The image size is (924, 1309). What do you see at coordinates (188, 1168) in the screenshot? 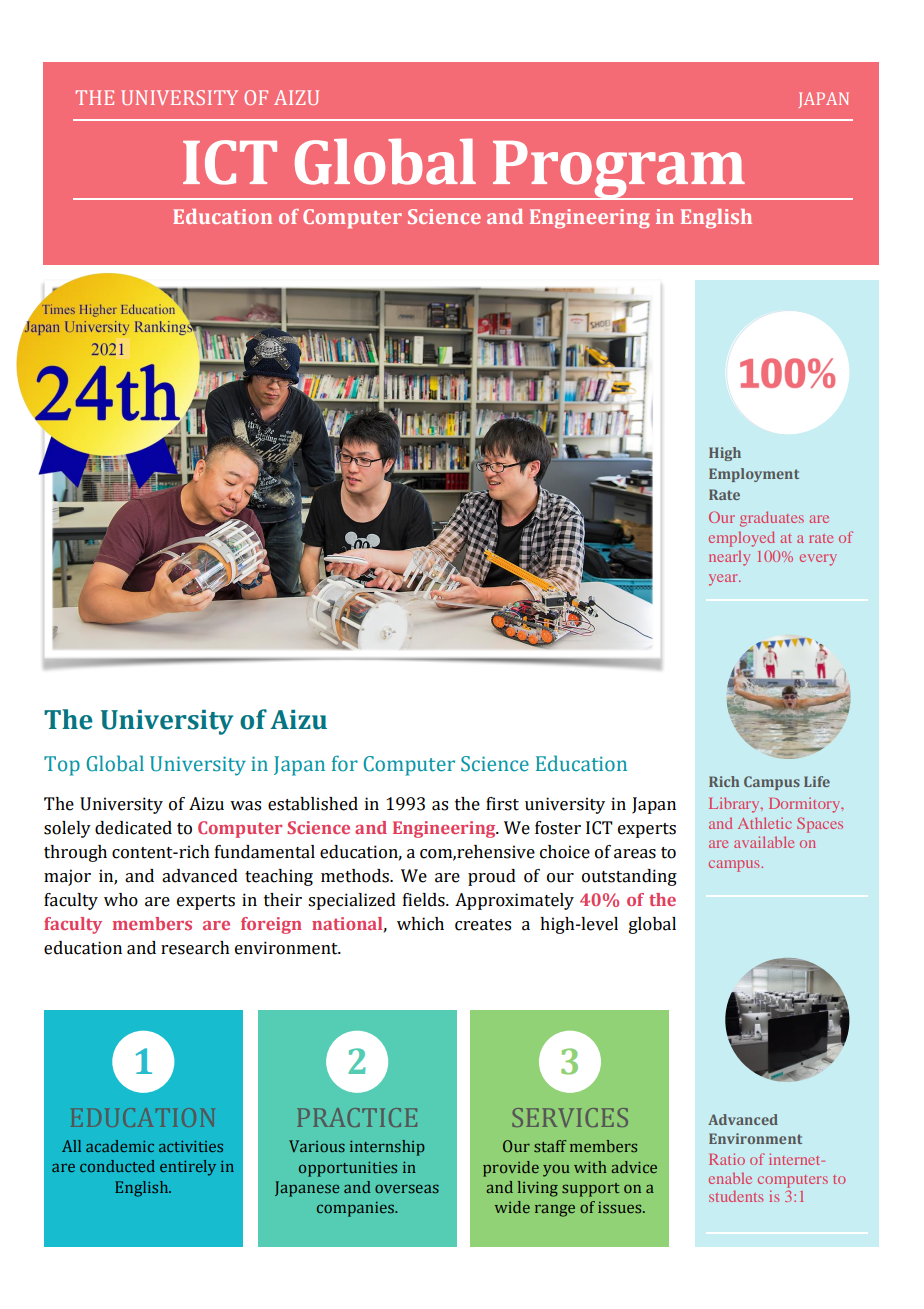
I see `entirely` at bounding box center [188, 1168].
